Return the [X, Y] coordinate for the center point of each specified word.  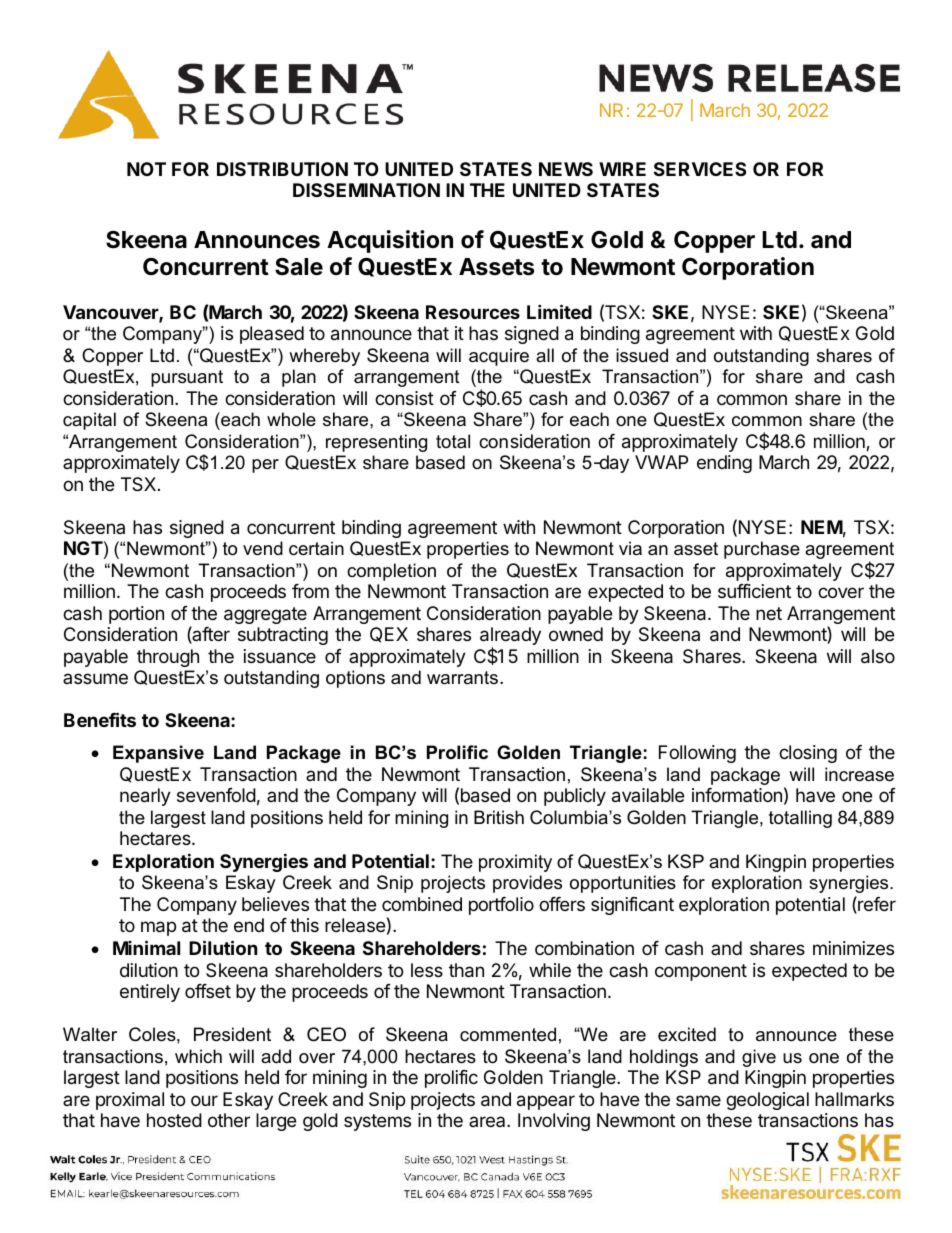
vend [263, 548]
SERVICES [700, 169]
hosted [174, 1120]
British [499, 817]
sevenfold [216, 795]
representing [376, 443]
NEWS [566, 169]
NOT [146, 169]
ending [724, 464]
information [737, 795]
